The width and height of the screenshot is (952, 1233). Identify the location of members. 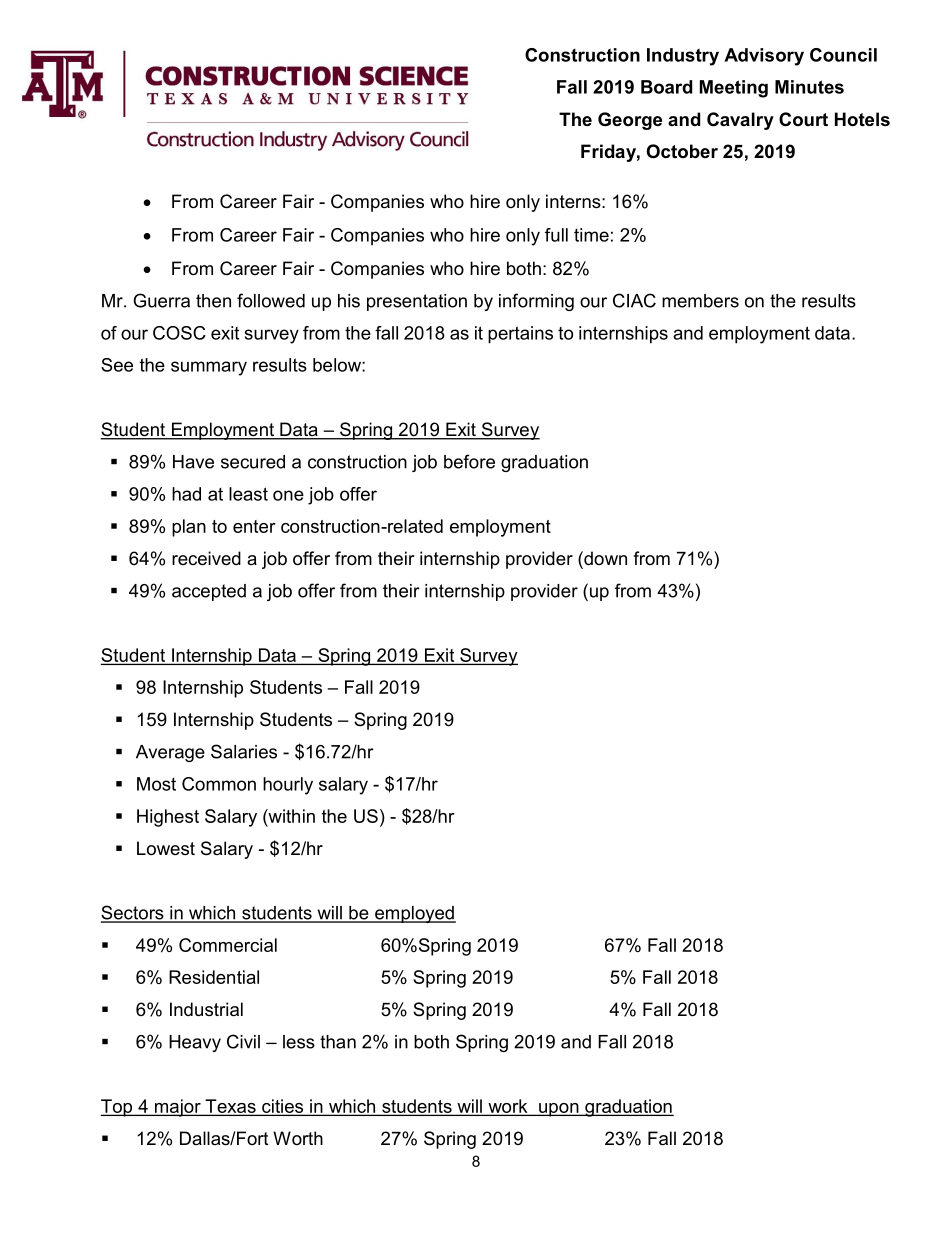
(700, 301).
